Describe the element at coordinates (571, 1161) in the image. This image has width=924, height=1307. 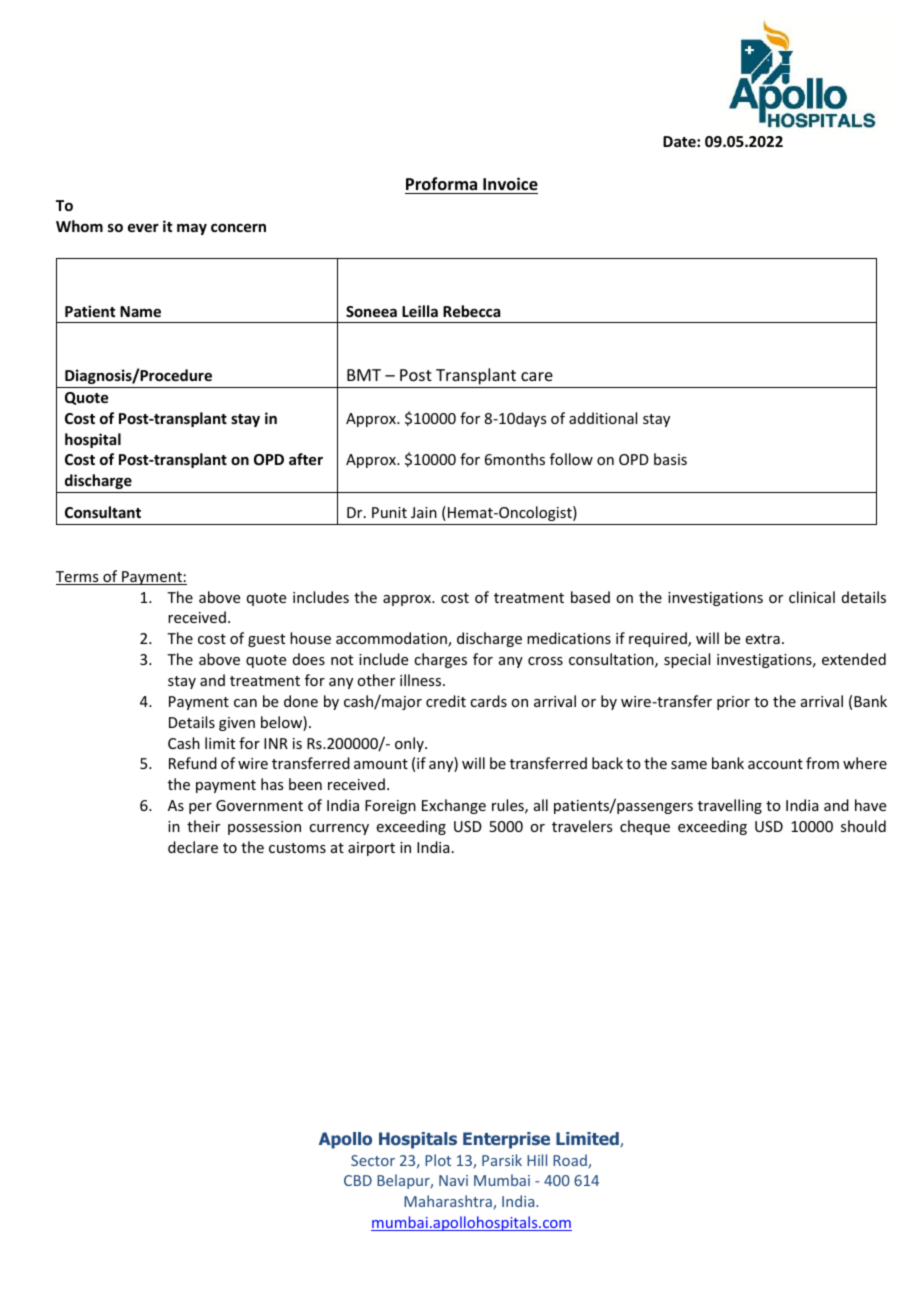
I see `Road` at that location.
